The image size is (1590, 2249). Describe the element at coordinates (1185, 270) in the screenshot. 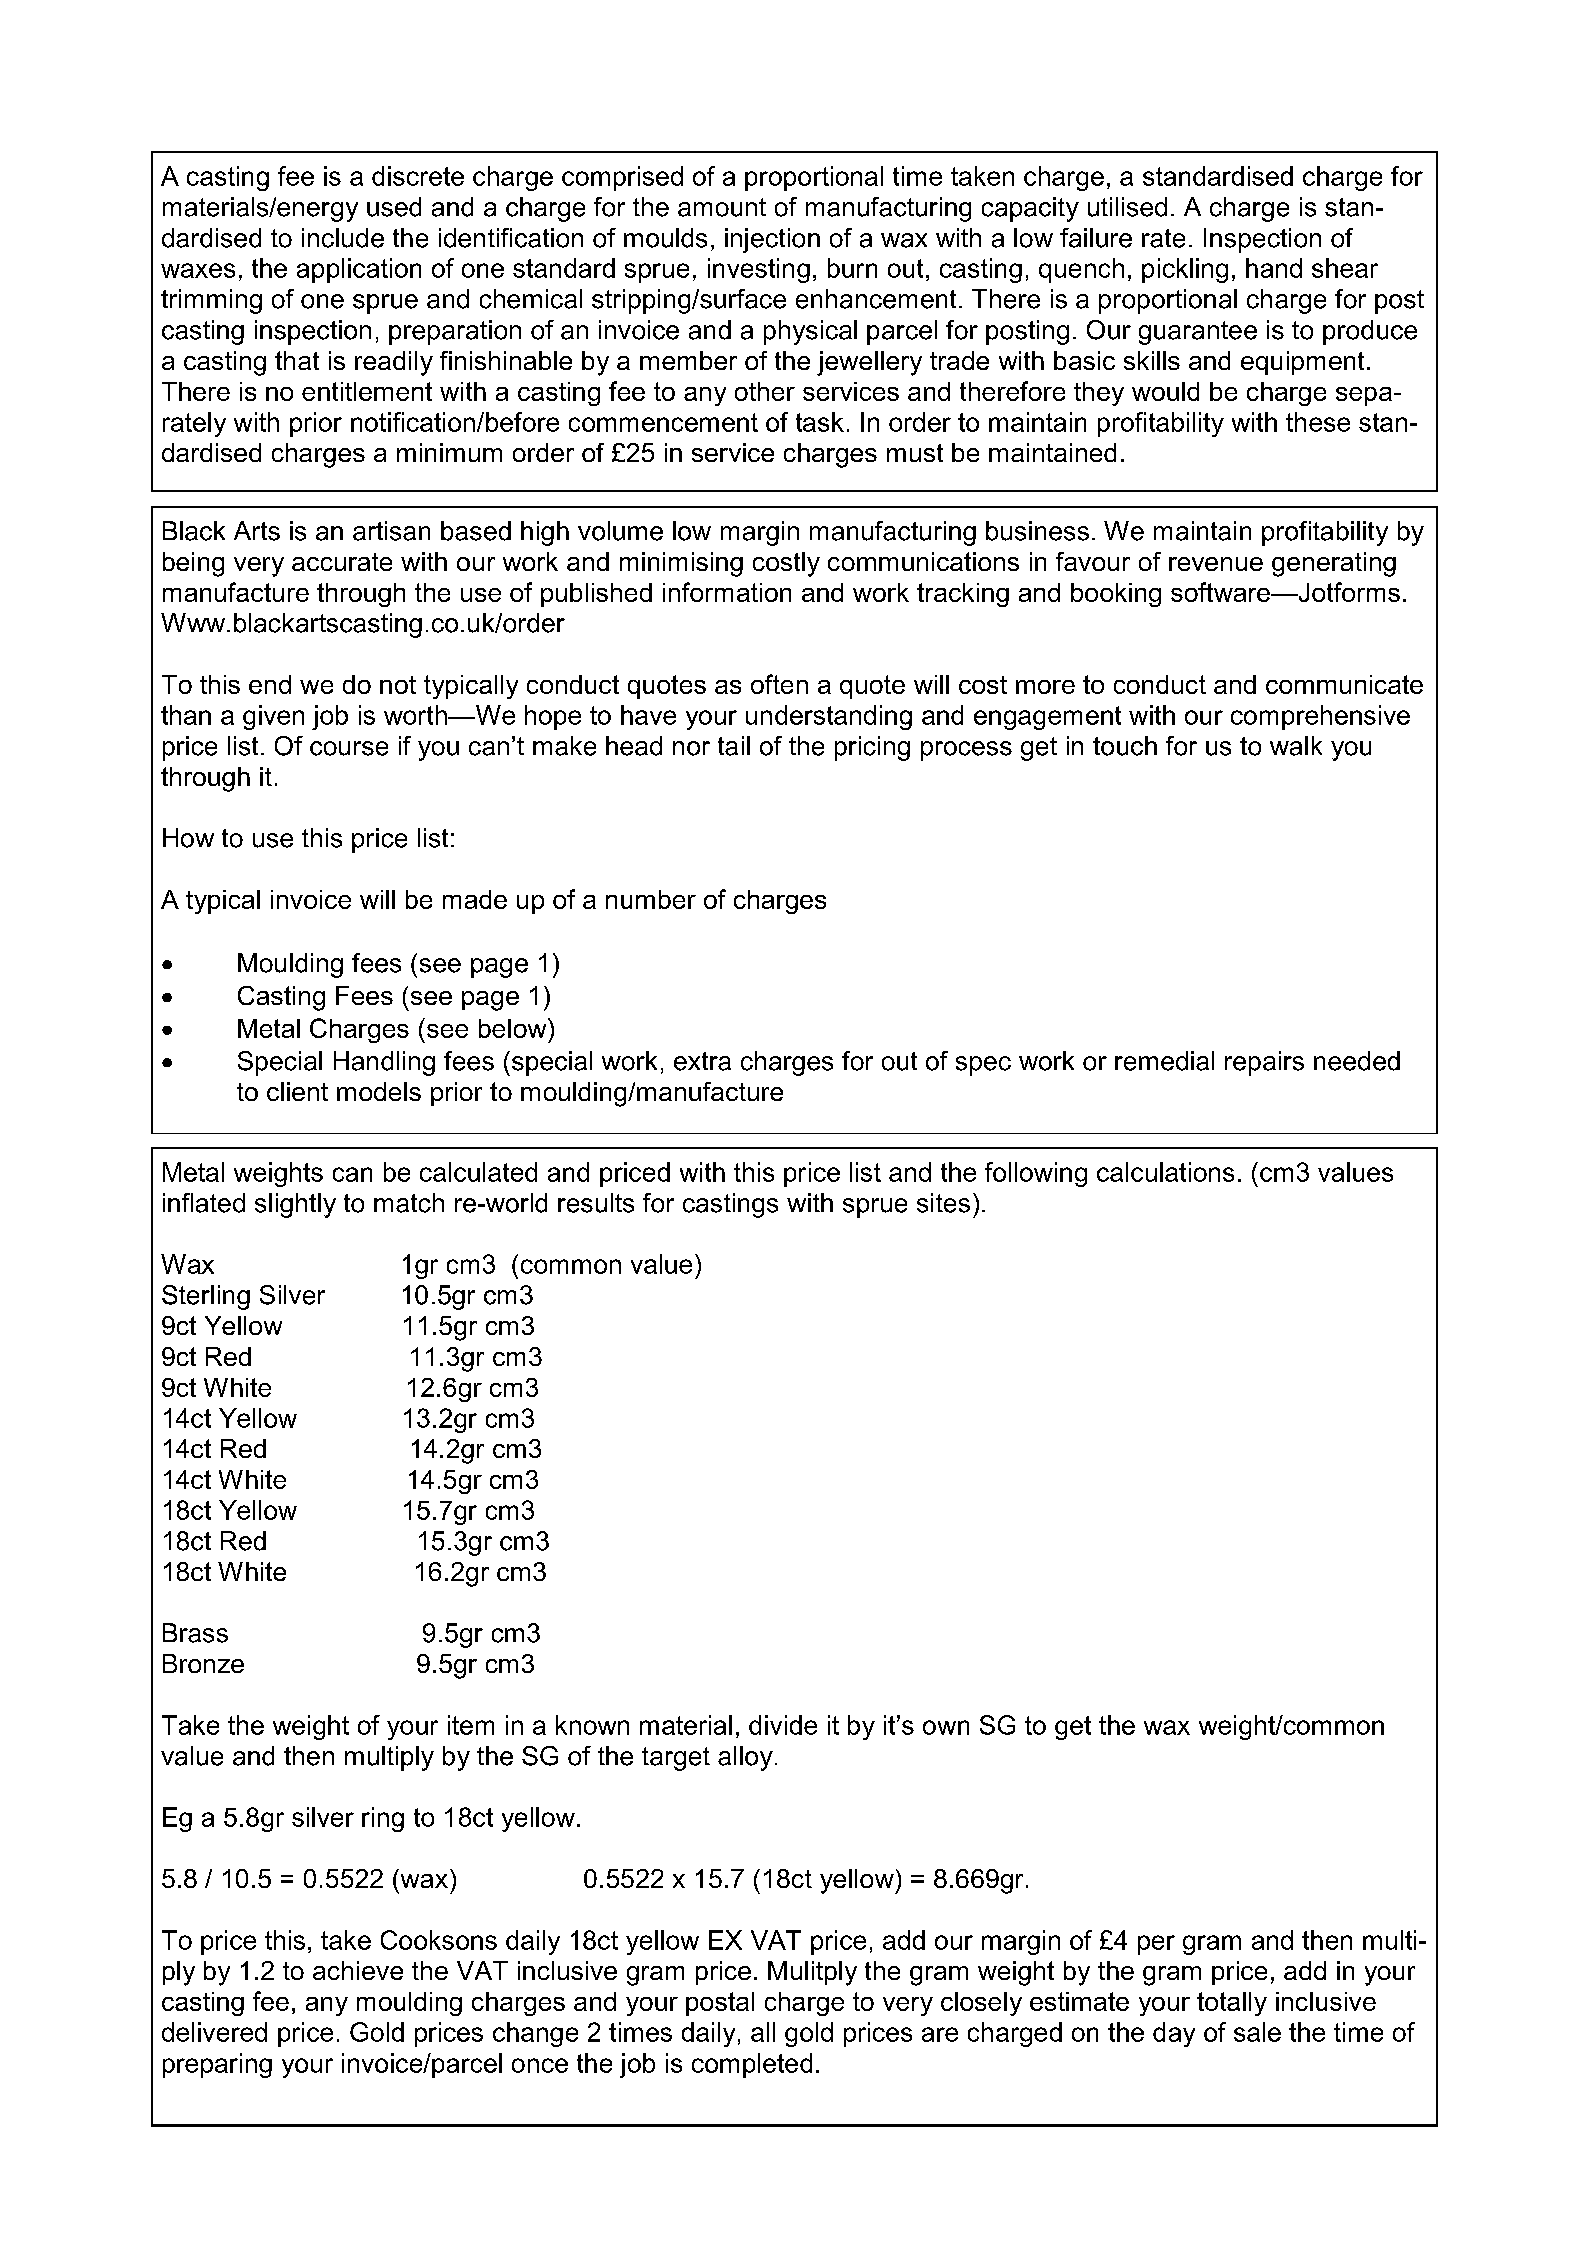

I see `pickling` at that location.
